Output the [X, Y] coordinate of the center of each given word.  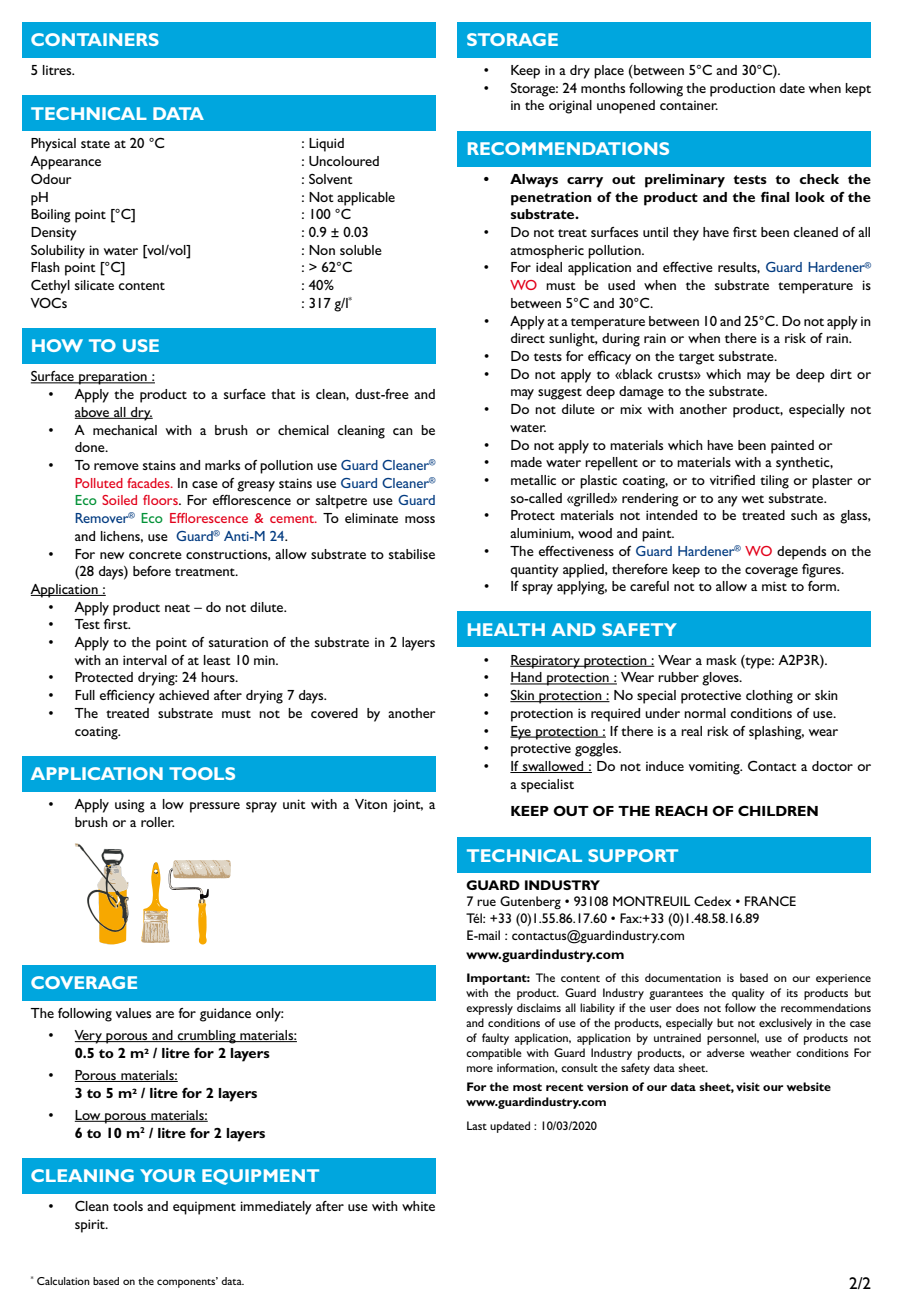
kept [858, 90]
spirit [91, 1226]
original [570, 107]
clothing [769, 697]
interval [145, 660]
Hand [527, 678]
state [95, 144]
